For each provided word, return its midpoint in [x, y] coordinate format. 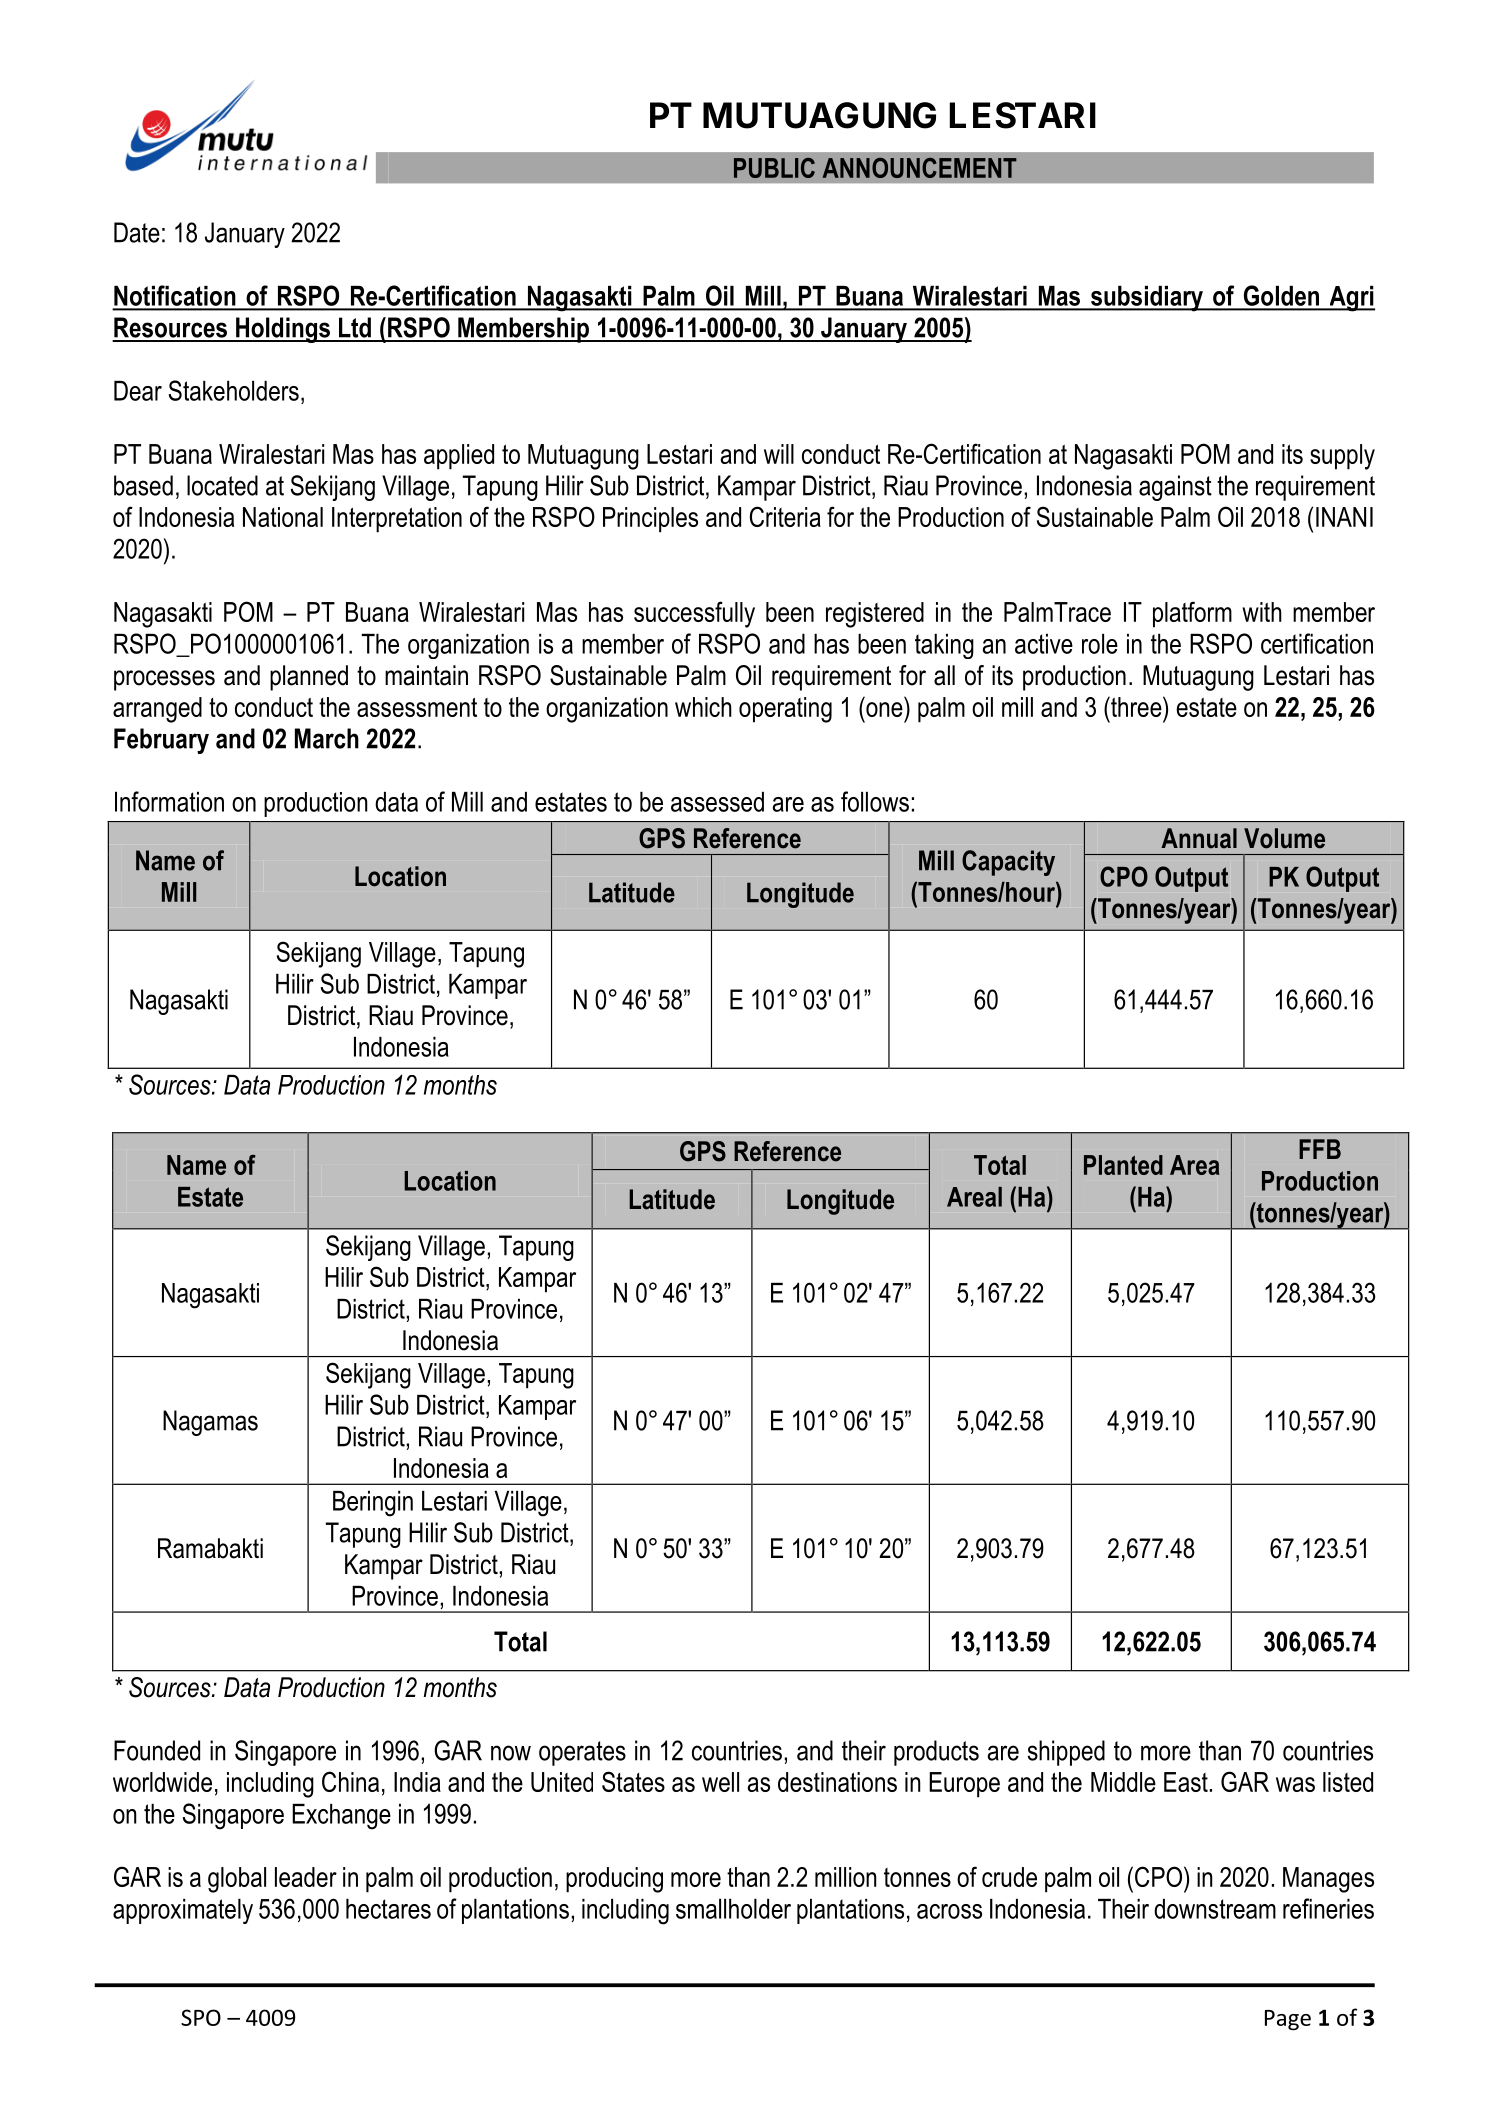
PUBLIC [774, 168]
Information [169, 801]
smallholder [733, 1909]
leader [306, 1877]
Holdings [283, 330]
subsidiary [1147, 299]
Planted [1123, 1165]
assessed [717, 802]
